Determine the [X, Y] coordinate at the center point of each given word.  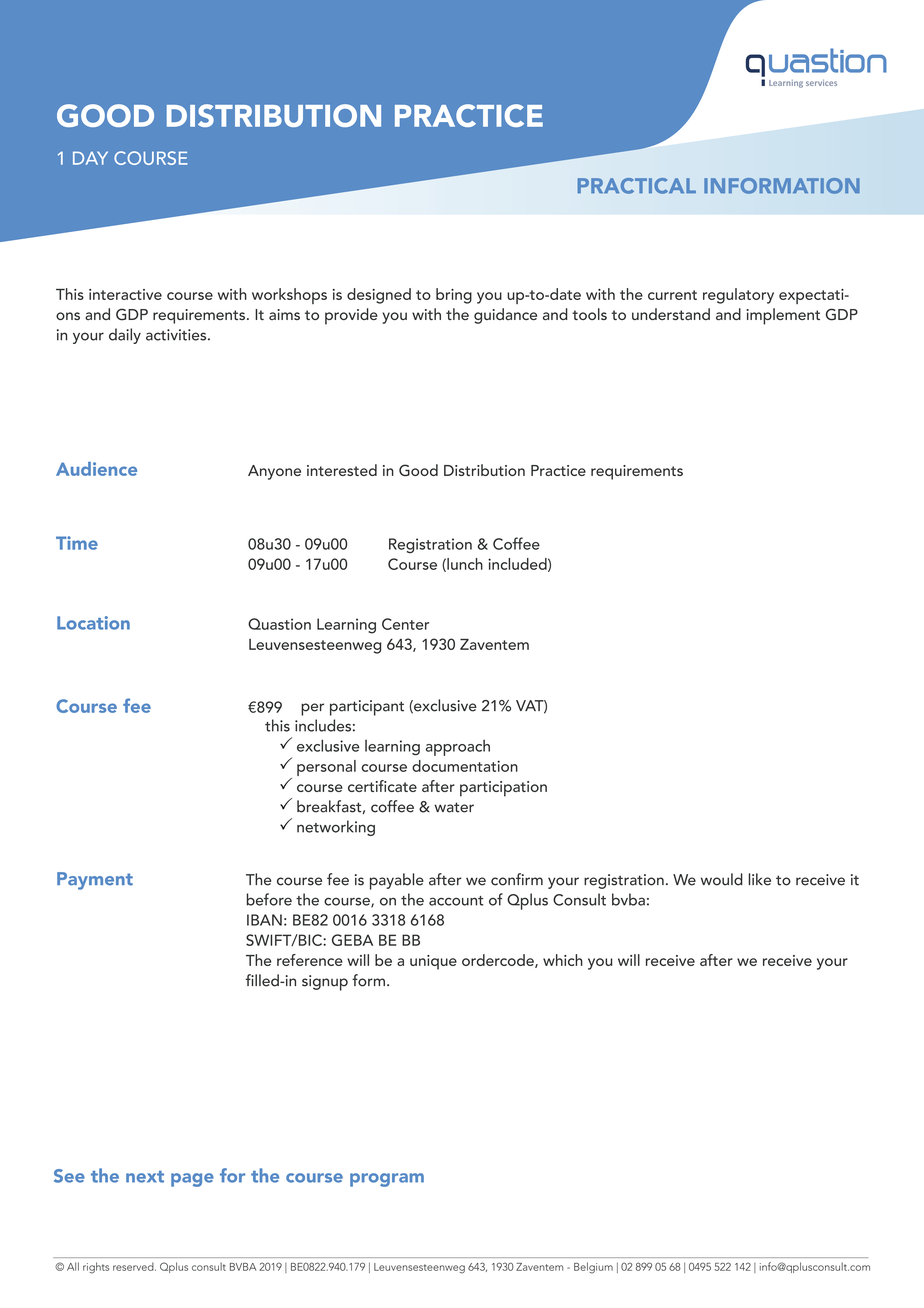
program [387, 1180]
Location [93, 623]
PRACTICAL [637, 186]
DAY [90, 158]
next [145, 1177]
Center [405, 624]
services [821, 83]
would [722, 879]
